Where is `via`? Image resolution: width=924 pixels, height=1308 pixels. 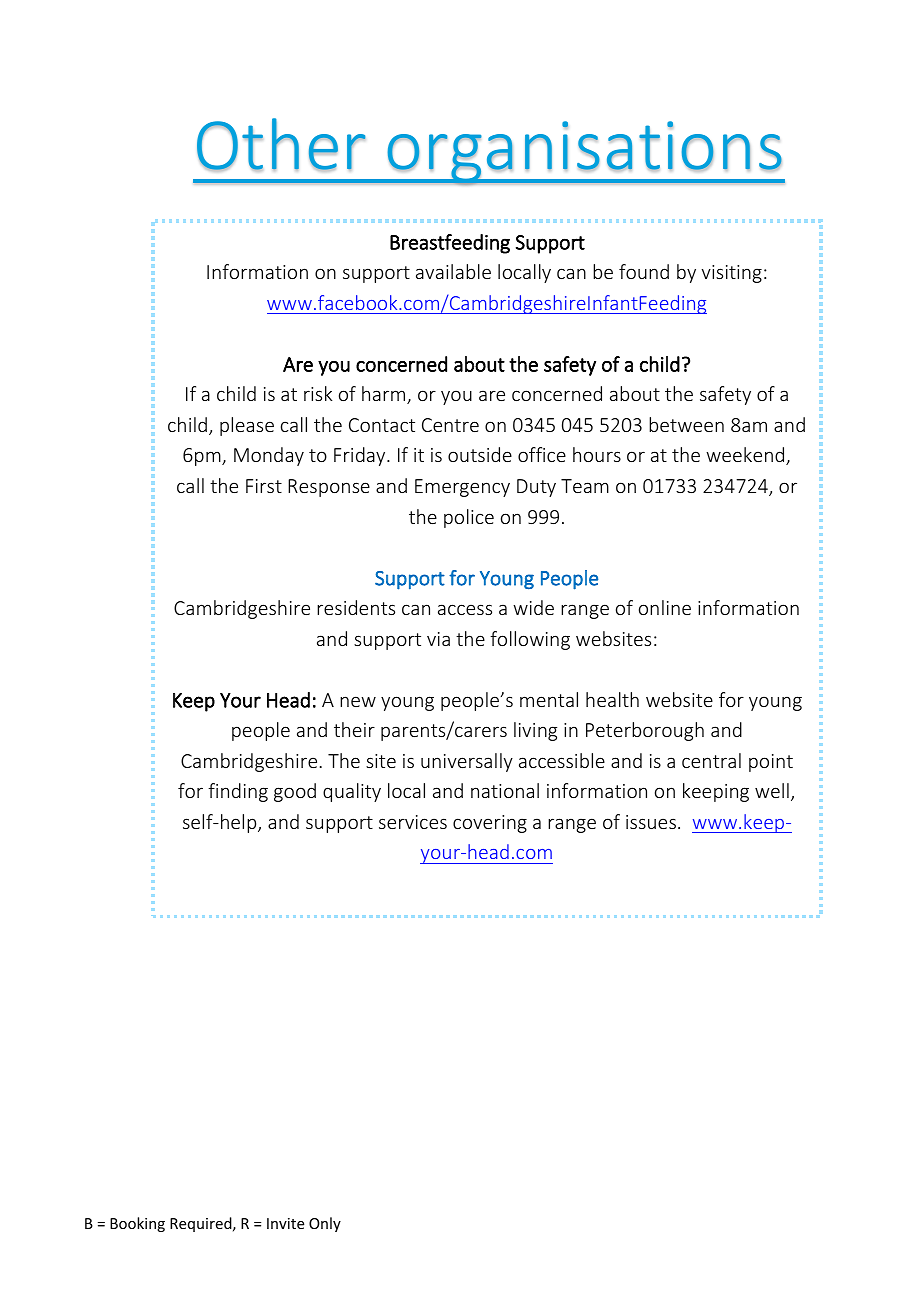
via is located at coordinates (438, 639).
